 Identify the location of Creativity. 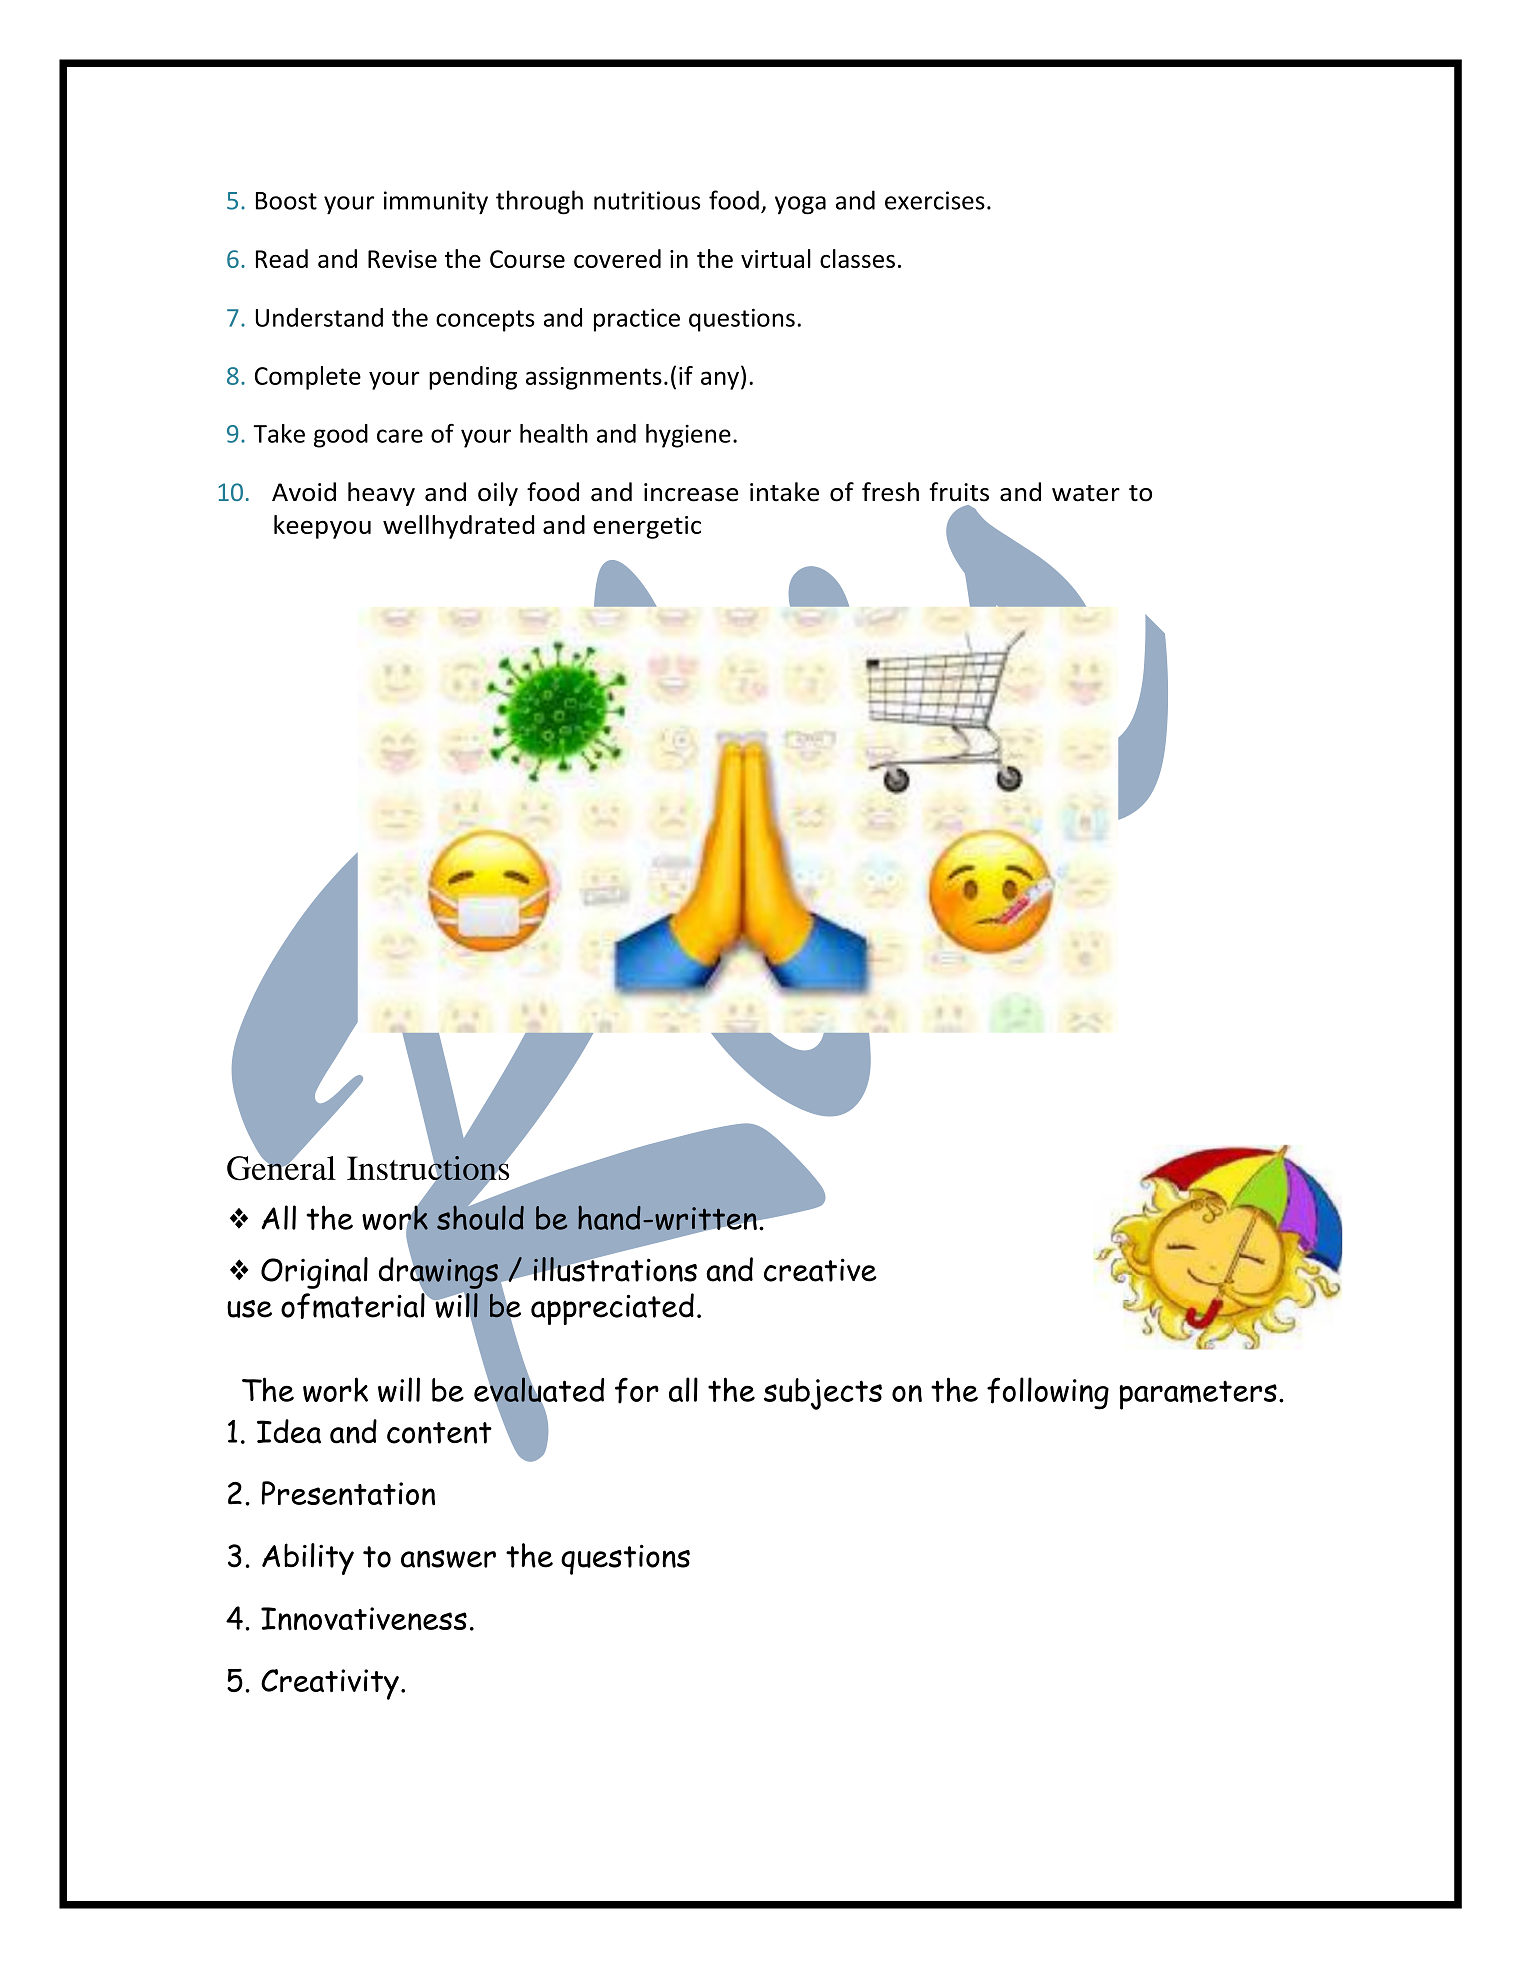
(330, 1684).
